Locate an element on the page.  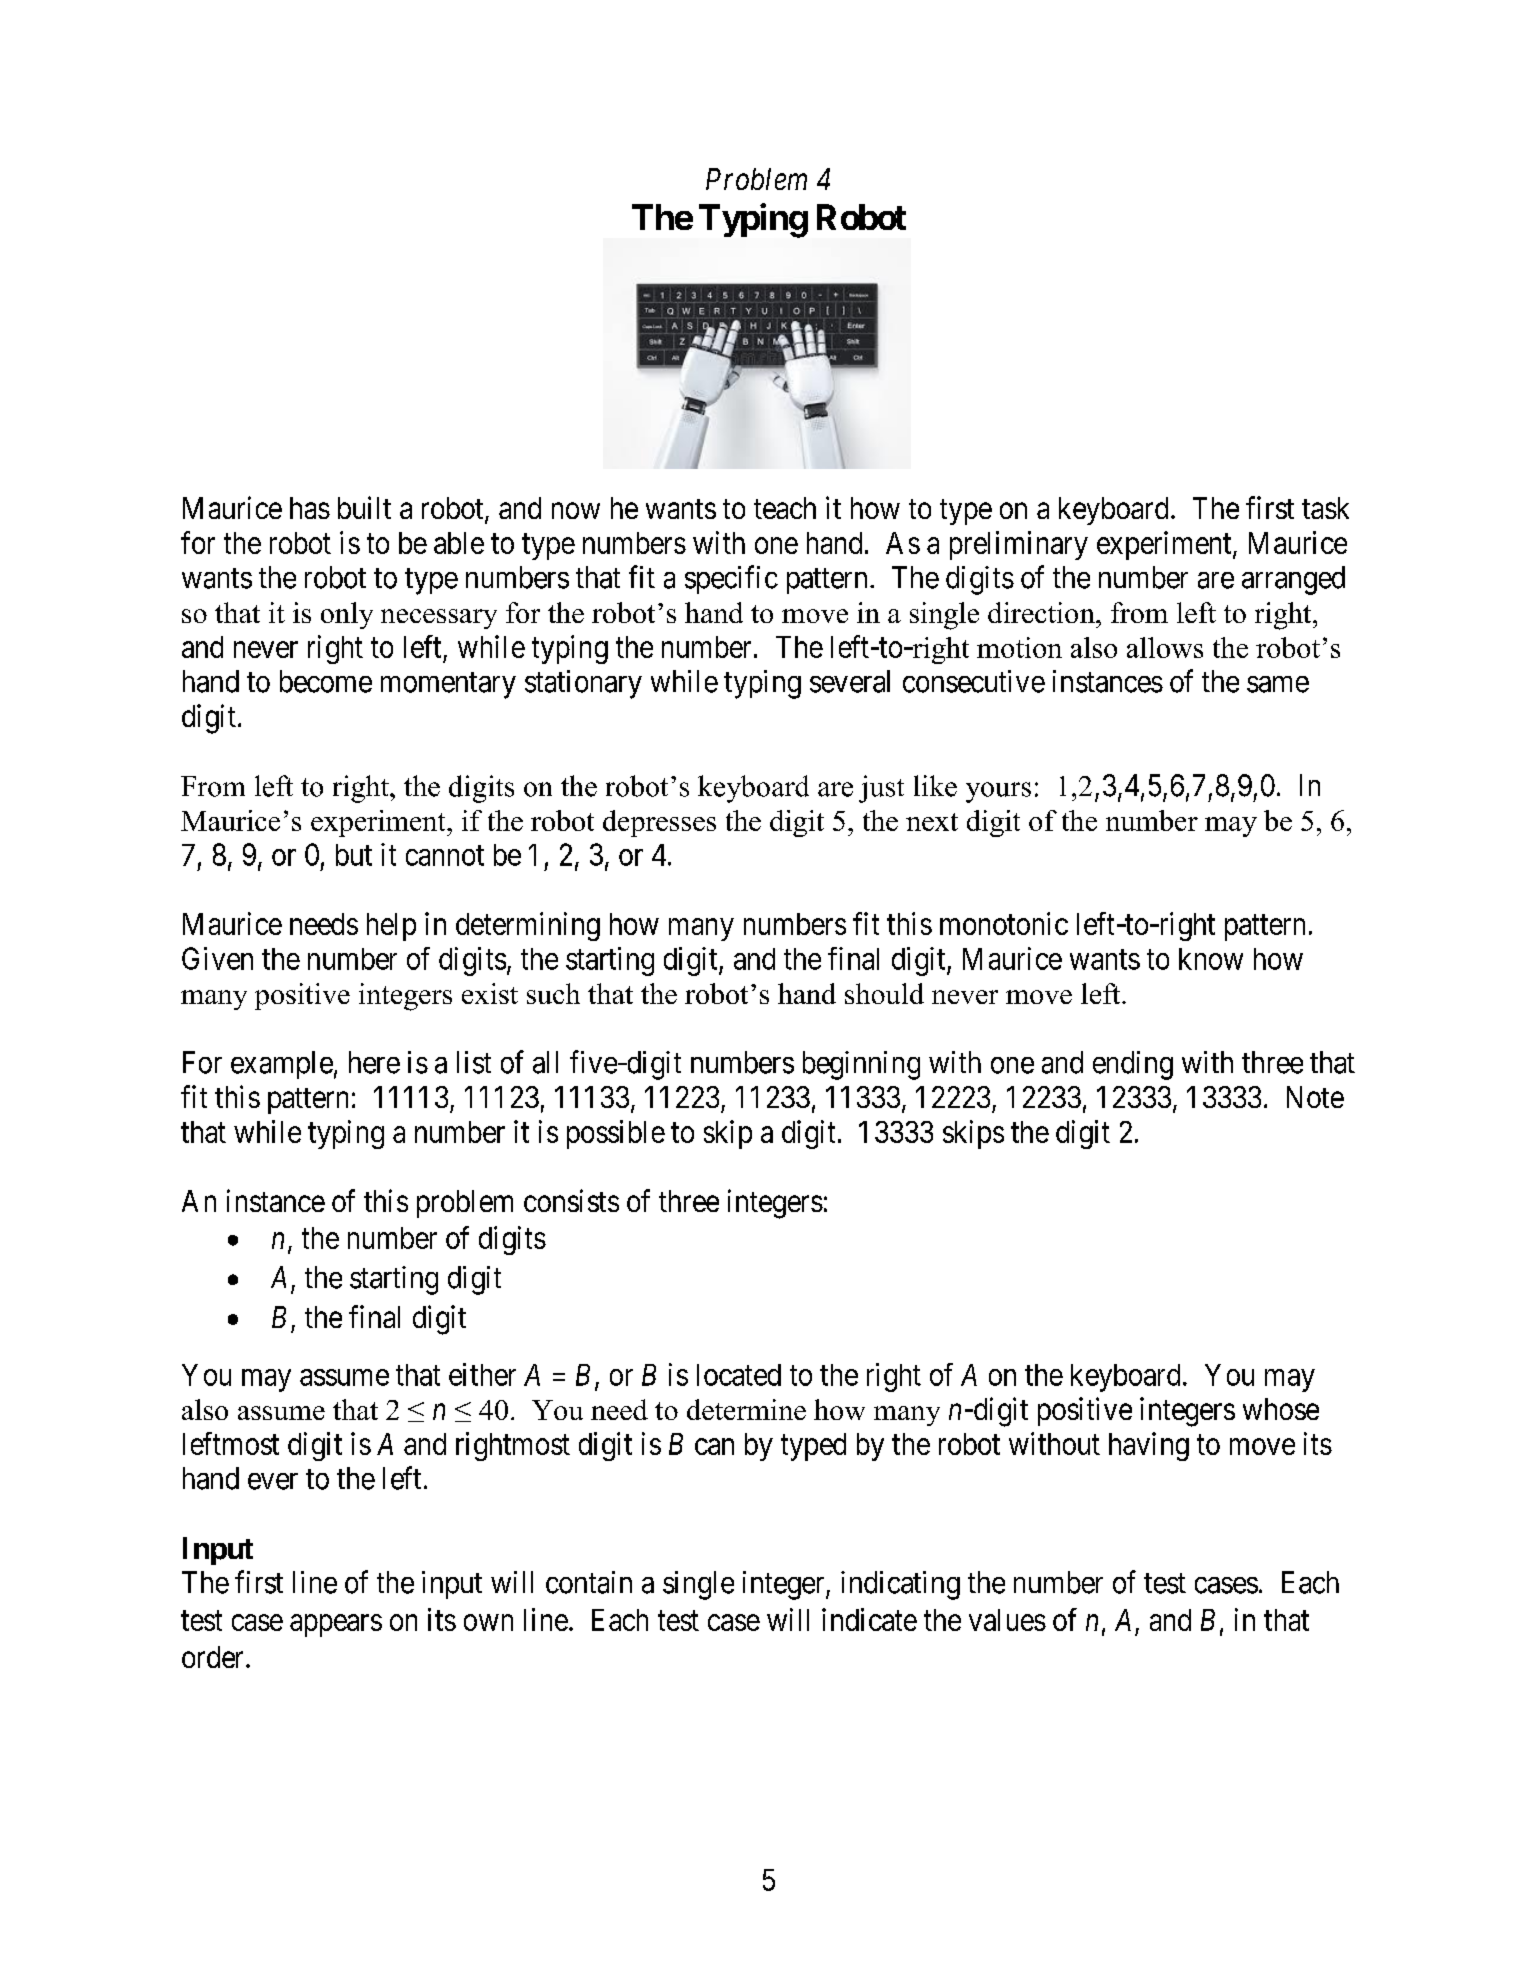
built is located at coordinates (364, 507).
